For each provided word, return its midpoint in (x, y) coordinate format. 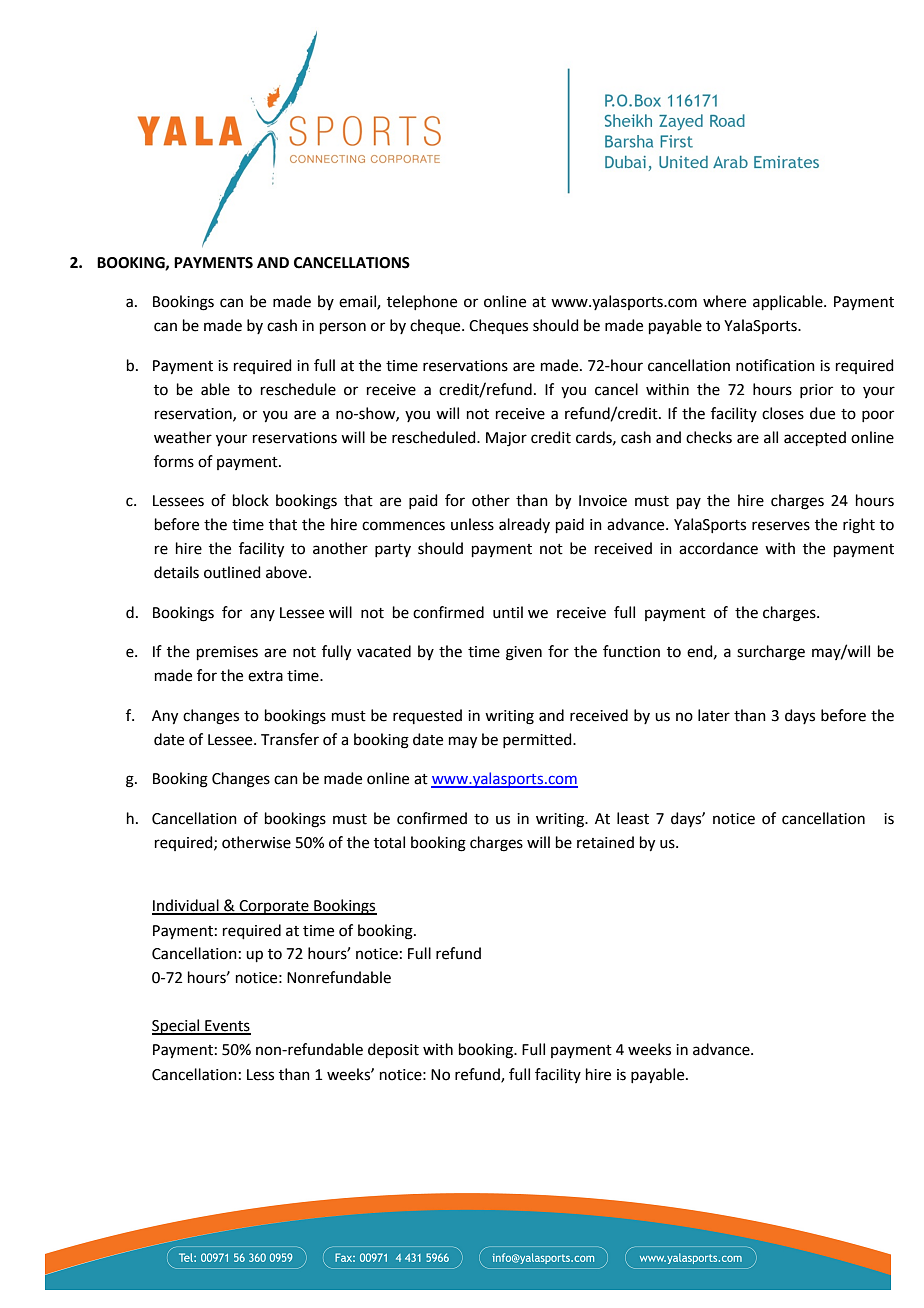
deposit (393, 1050)
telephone (422, 302)
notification (775, 365)
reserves (781, 526)
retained (605, 842)
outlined (232, 572)
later (714, 715)
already (524, 525)
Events (227, 1027)
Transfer (290, 739)
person (343, 328)
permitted (538, 740)
